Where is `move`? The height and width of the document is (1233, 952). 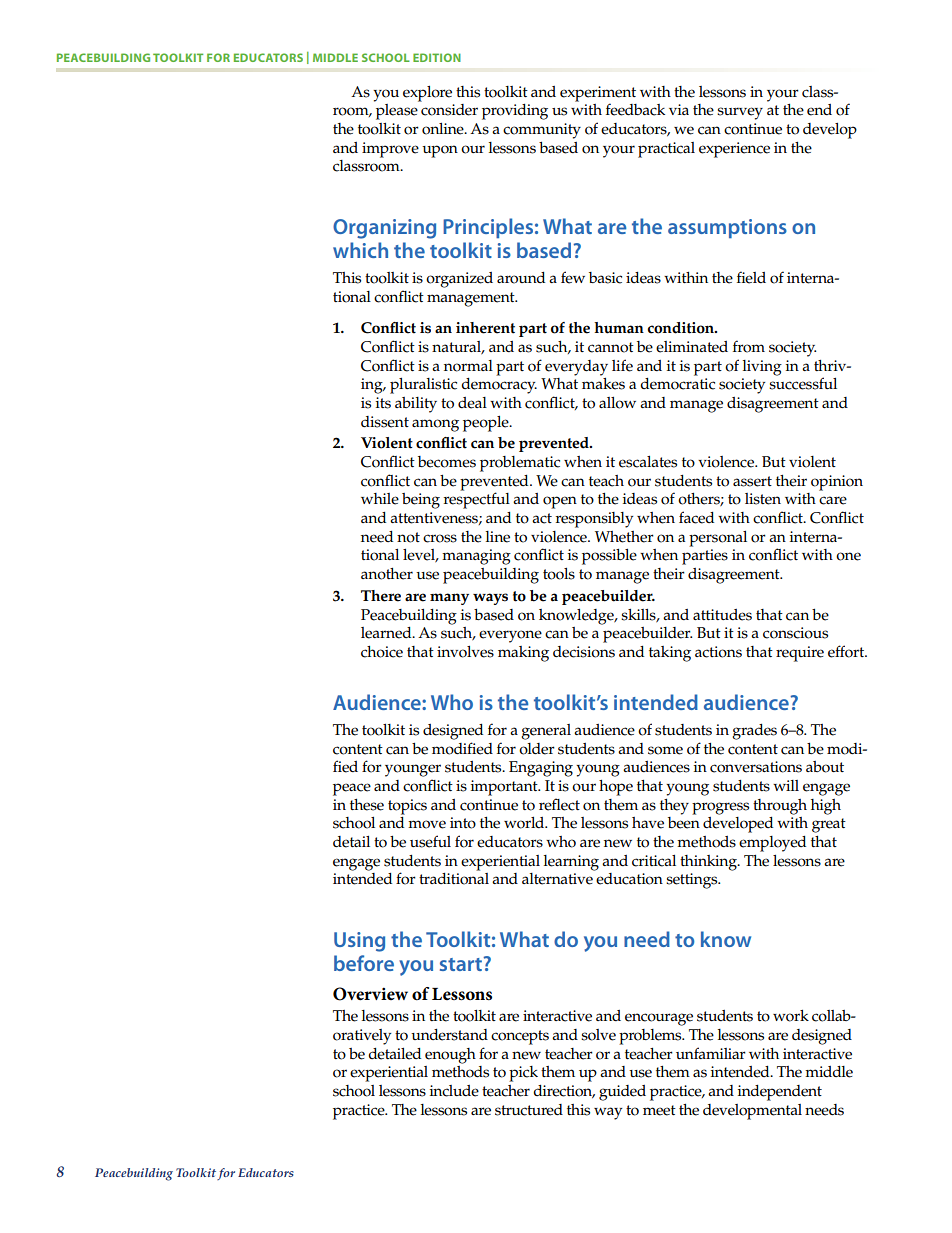 move is located at coordinates (427, 824).
